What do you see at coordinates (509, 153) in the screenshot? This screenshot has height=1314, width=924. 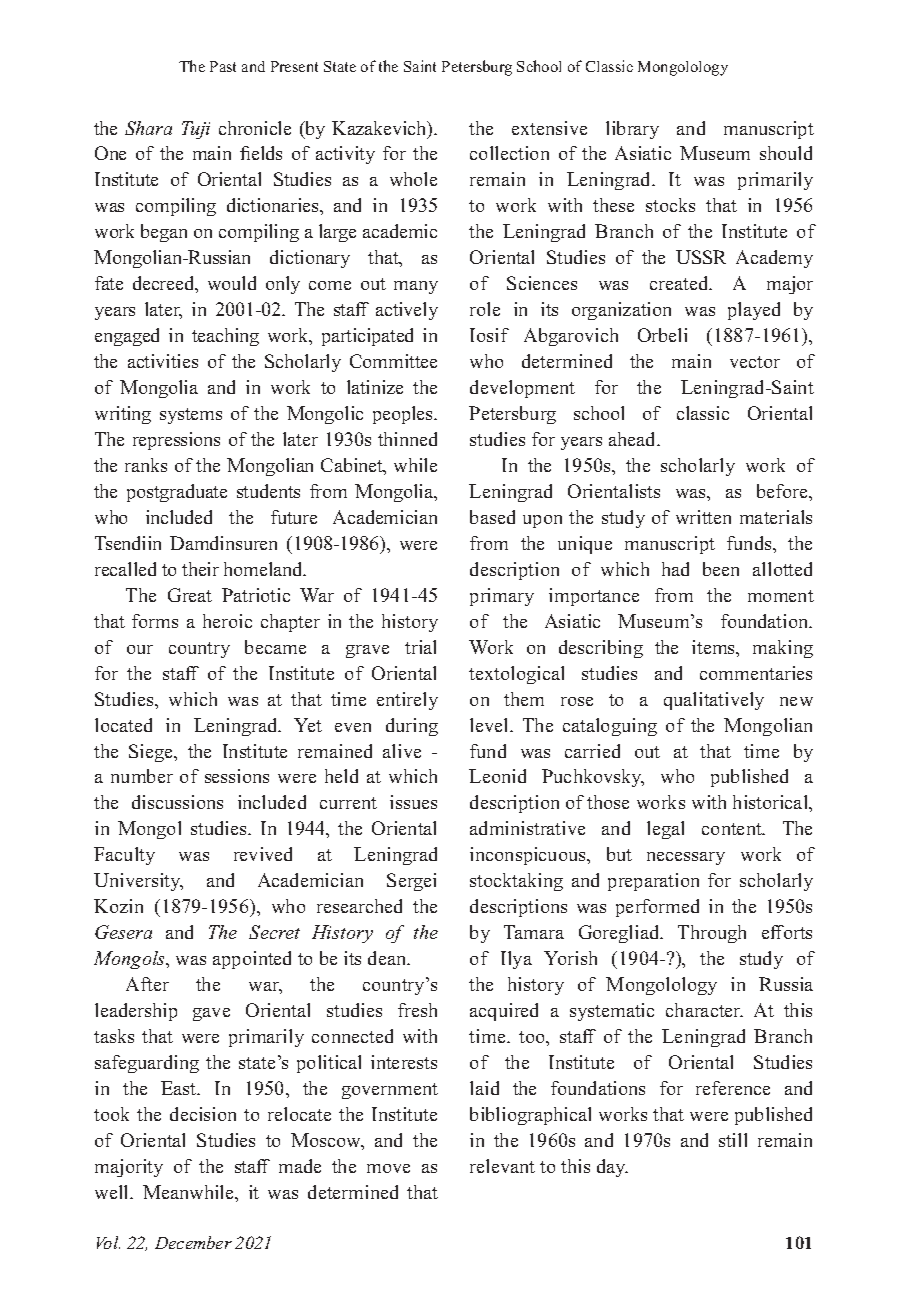 I see `collection` at bounding box center [509, 153].
